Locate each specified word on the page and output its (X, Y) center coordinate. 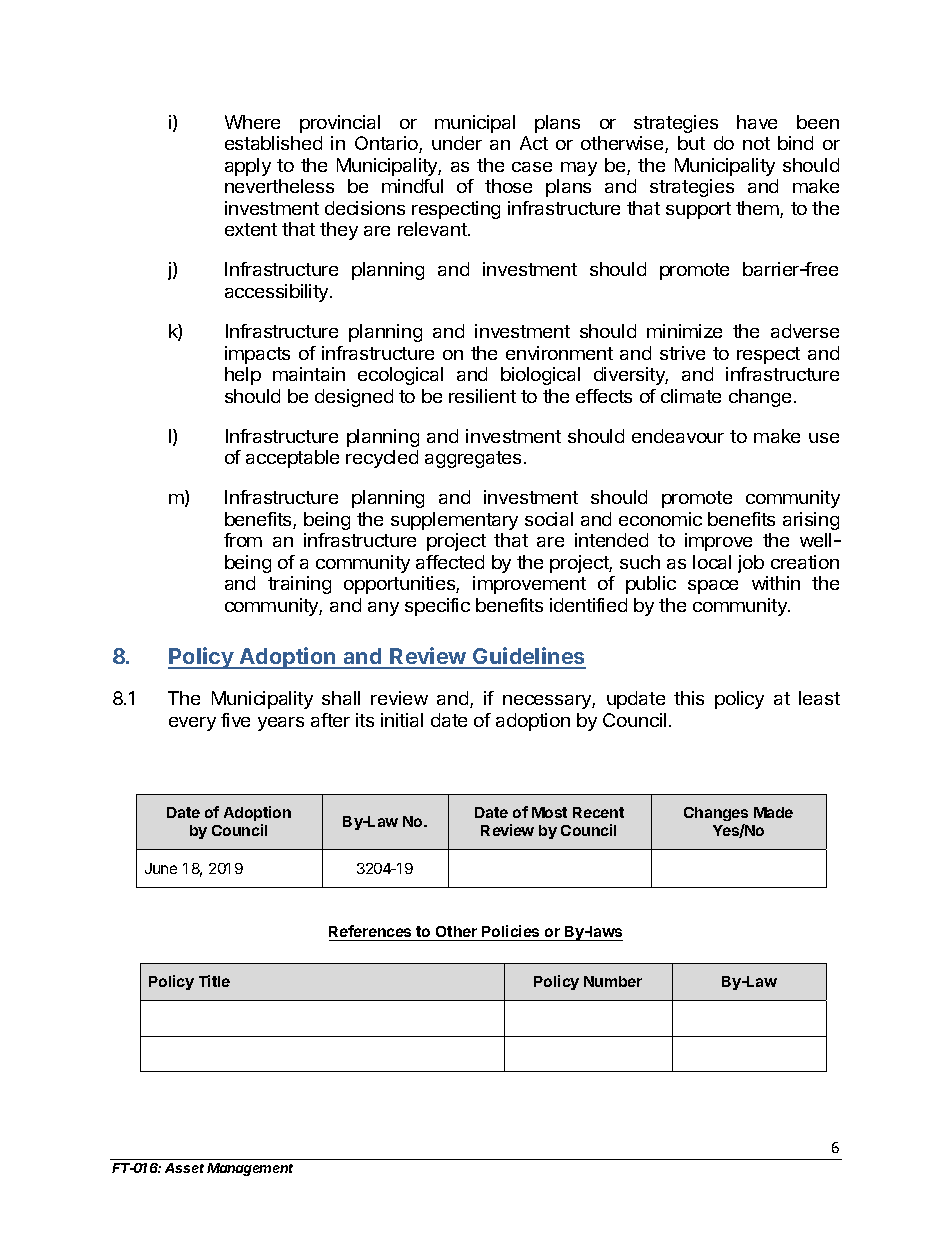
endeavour (678, 436)
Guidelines (528, 657)
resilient (482, 396)
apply (248, 167)
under (457, 143)
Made (773, 812)
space (713, 587)
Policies (511, 933)
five (235, 720)
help (243, 376)
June (161, 868)
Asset (184, 1168)
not (756, 143)
